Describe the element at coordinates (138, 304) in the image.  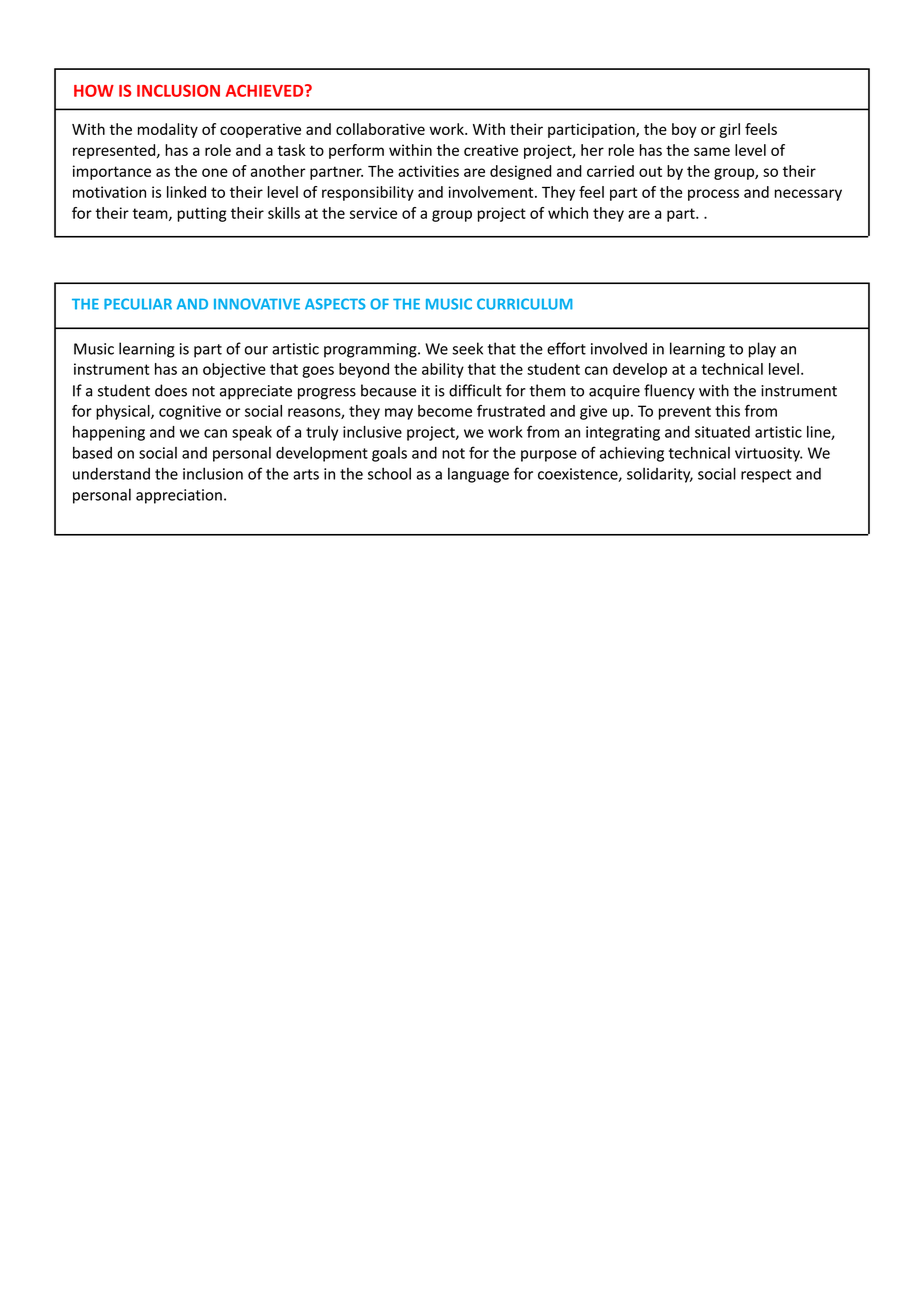
I see `PECULIAR` at that location.
